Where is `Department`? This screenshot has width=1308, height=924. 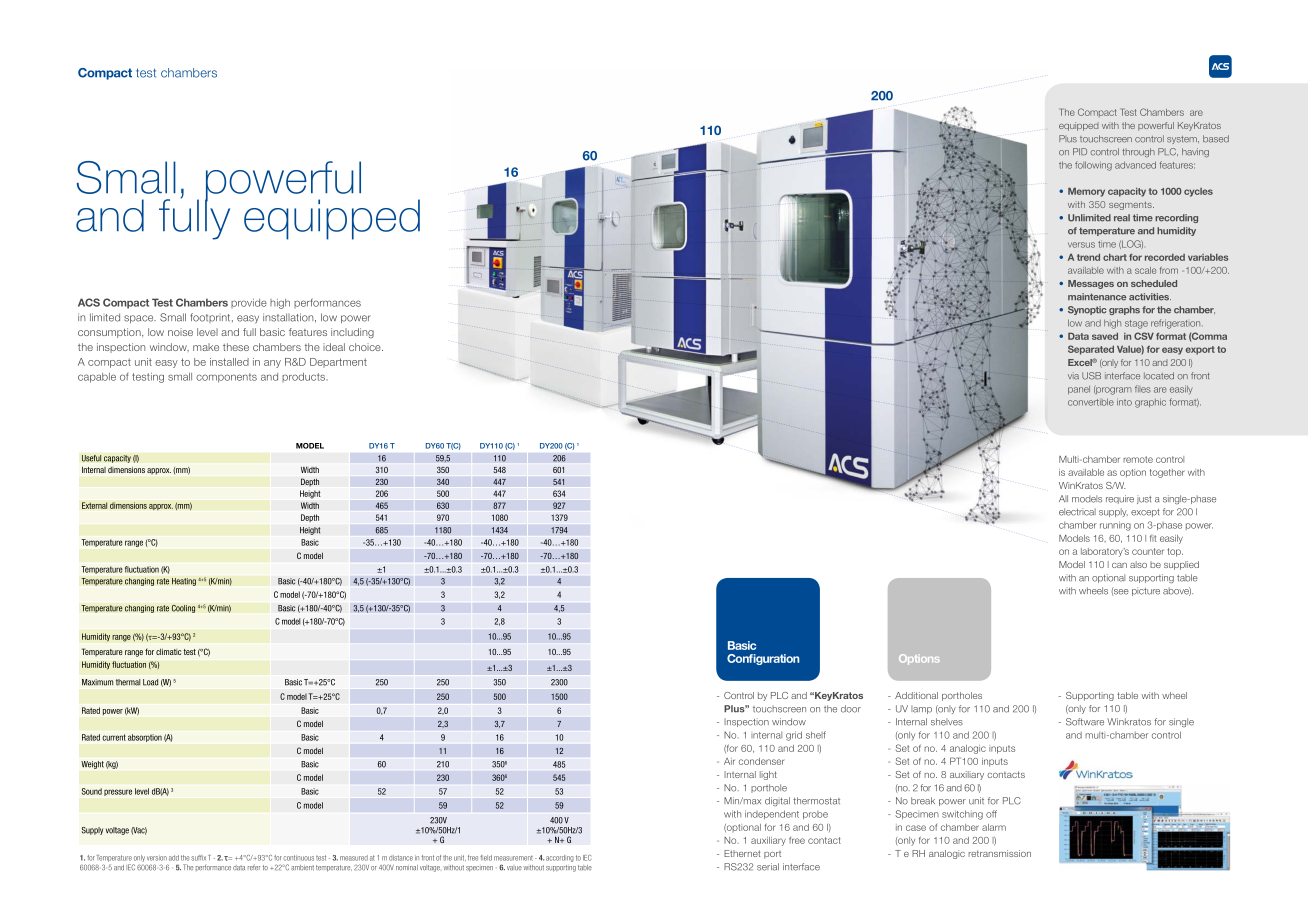
Department is located at coordinates (338, 363).
